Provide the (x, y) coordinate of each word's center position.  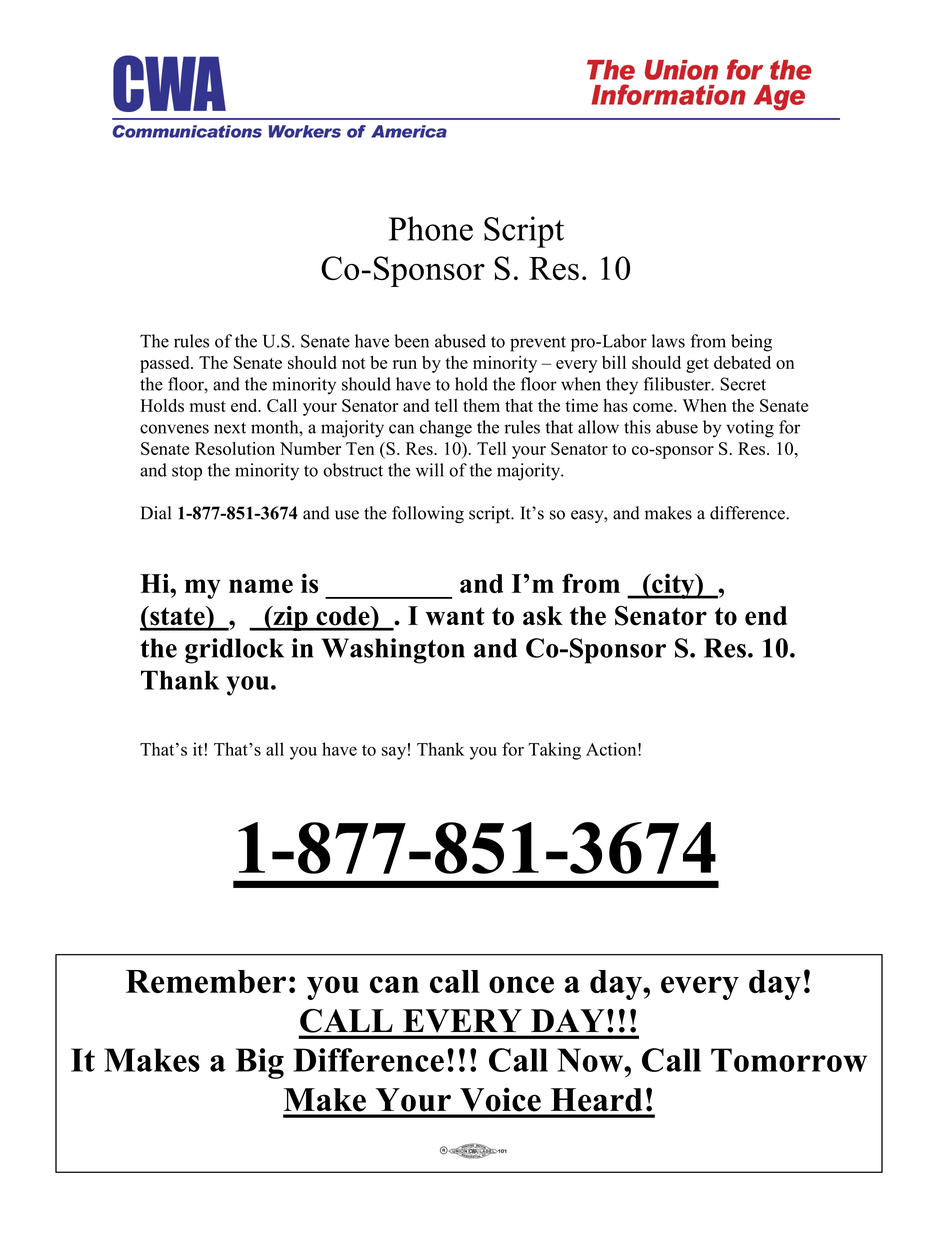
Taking (554, 751)
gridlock (234, 651)
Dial (156, 513)
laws (668, 341)
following (428, 514)
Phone (431, 228)
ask (543, 616)
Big (260, 1063)
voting (750, 429)
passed (166, 364)
